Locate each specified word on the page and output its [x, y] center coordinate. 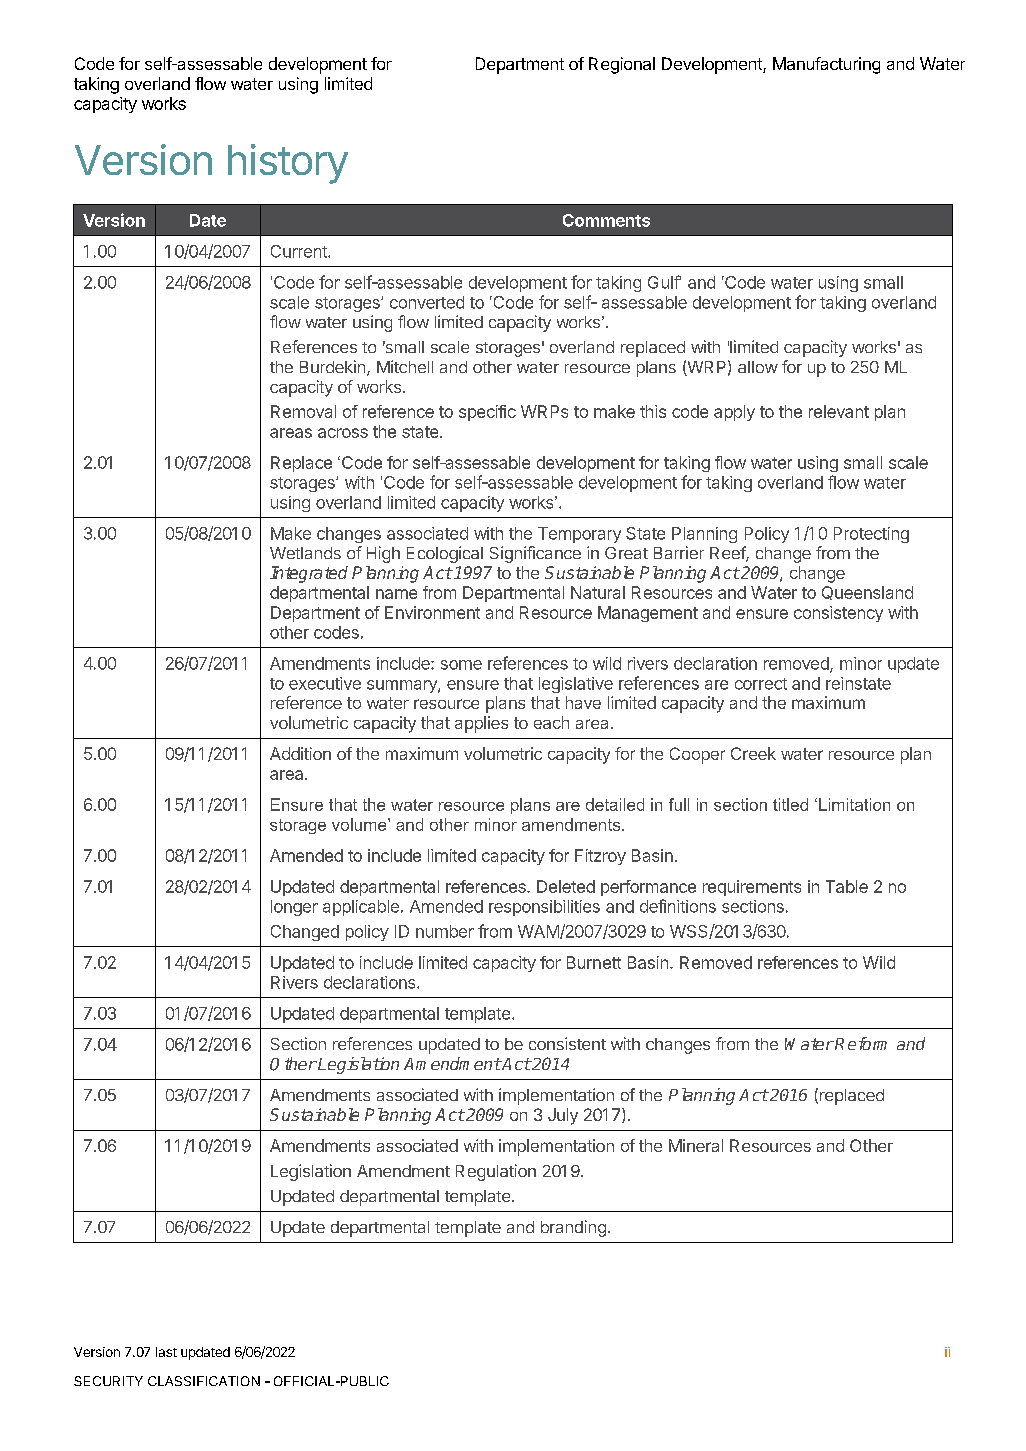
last [166, 1352]
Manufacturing [826, 65]
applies [481, 724]
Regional [622, 65]
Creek [753, 753]
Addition [300, 753]
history [288, 164]
